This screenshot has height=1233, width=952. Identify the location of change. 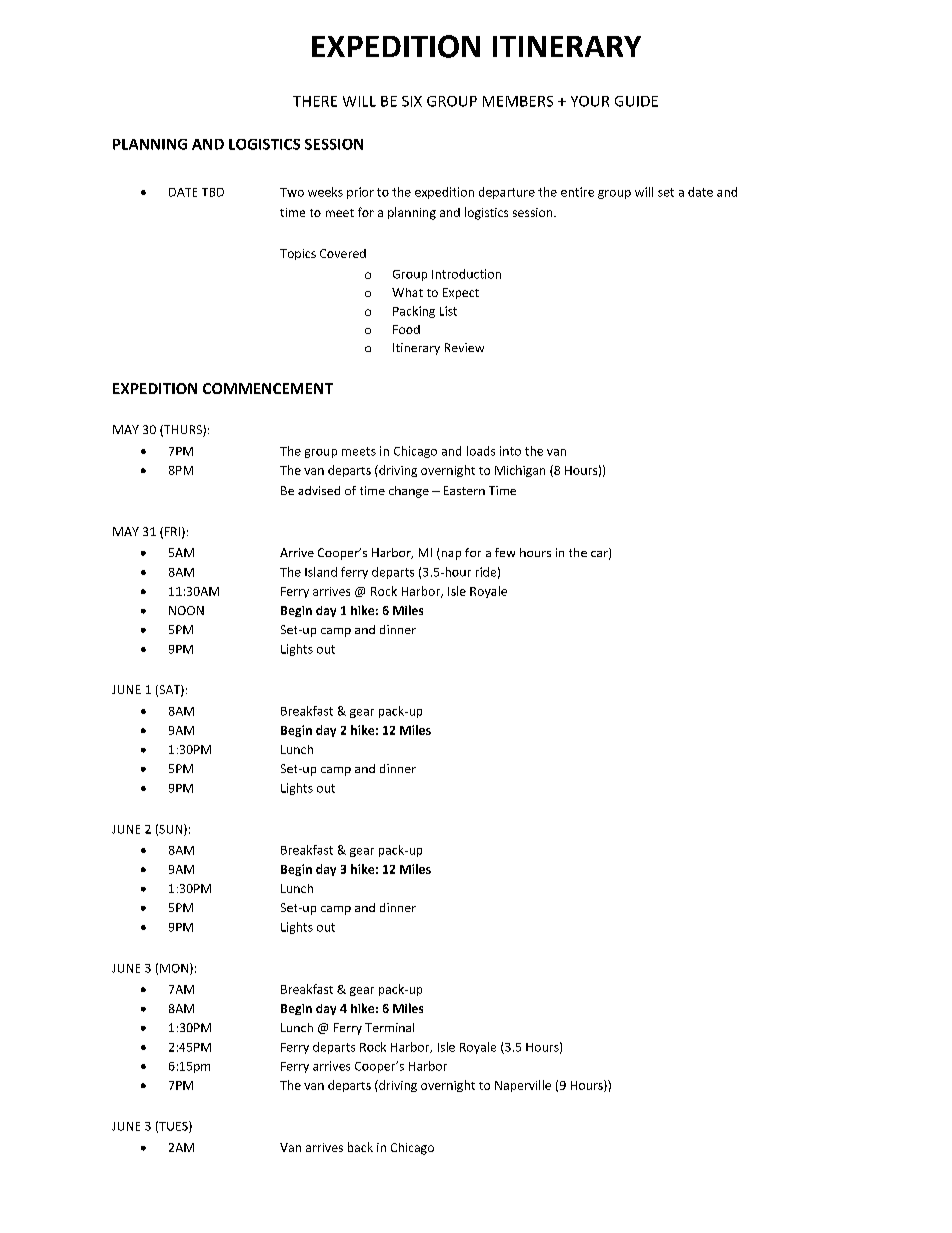
(409, 492).
